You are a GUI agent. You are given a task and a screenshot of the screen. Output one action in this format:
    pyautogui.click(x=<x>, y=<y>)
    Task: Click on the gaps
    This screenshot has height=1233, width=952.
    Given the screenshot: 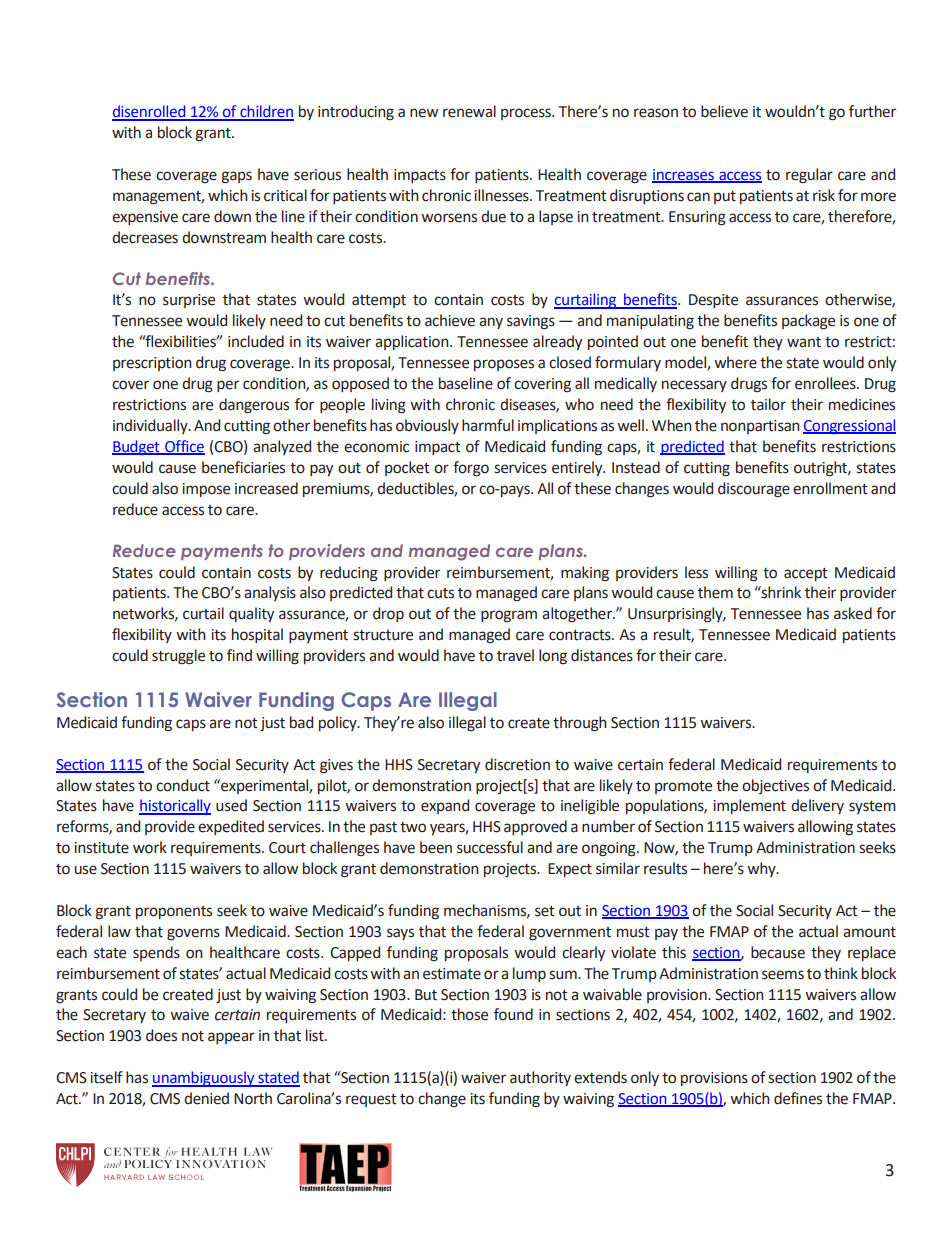 What is the action you would take?
    pyautogui.click(x=236, y=177)
